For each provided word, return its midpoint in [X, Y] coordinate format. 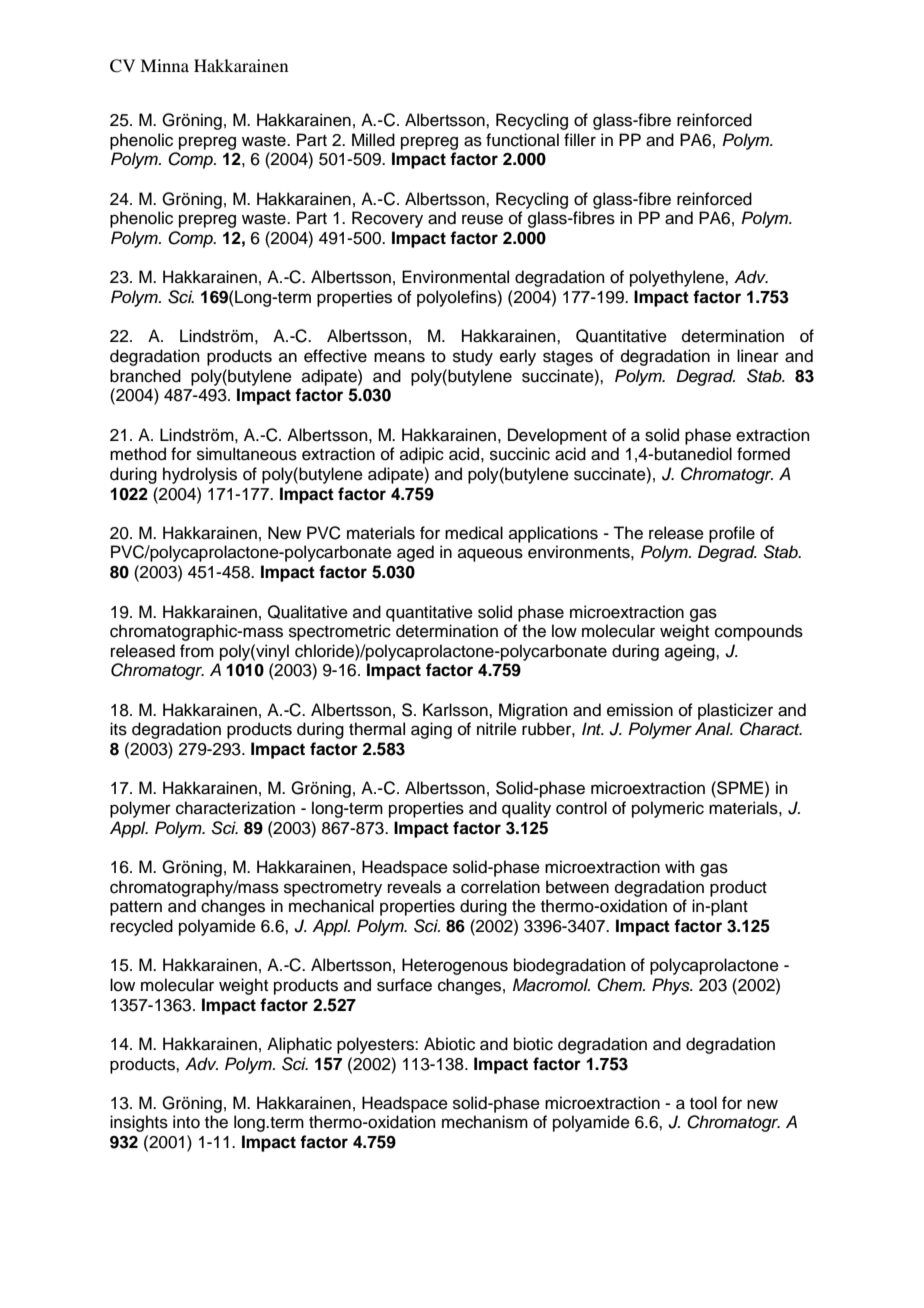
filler [580, 140]
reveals [414, 887]
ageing [691, 652]
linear [758, 356]
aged [415, 553]
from [197, 651]
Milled [373, 140]
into [186, 1122]
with [680, 866]
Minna [164, 65]
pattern [136, 908]
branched [145, 376]
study [473, 357]
